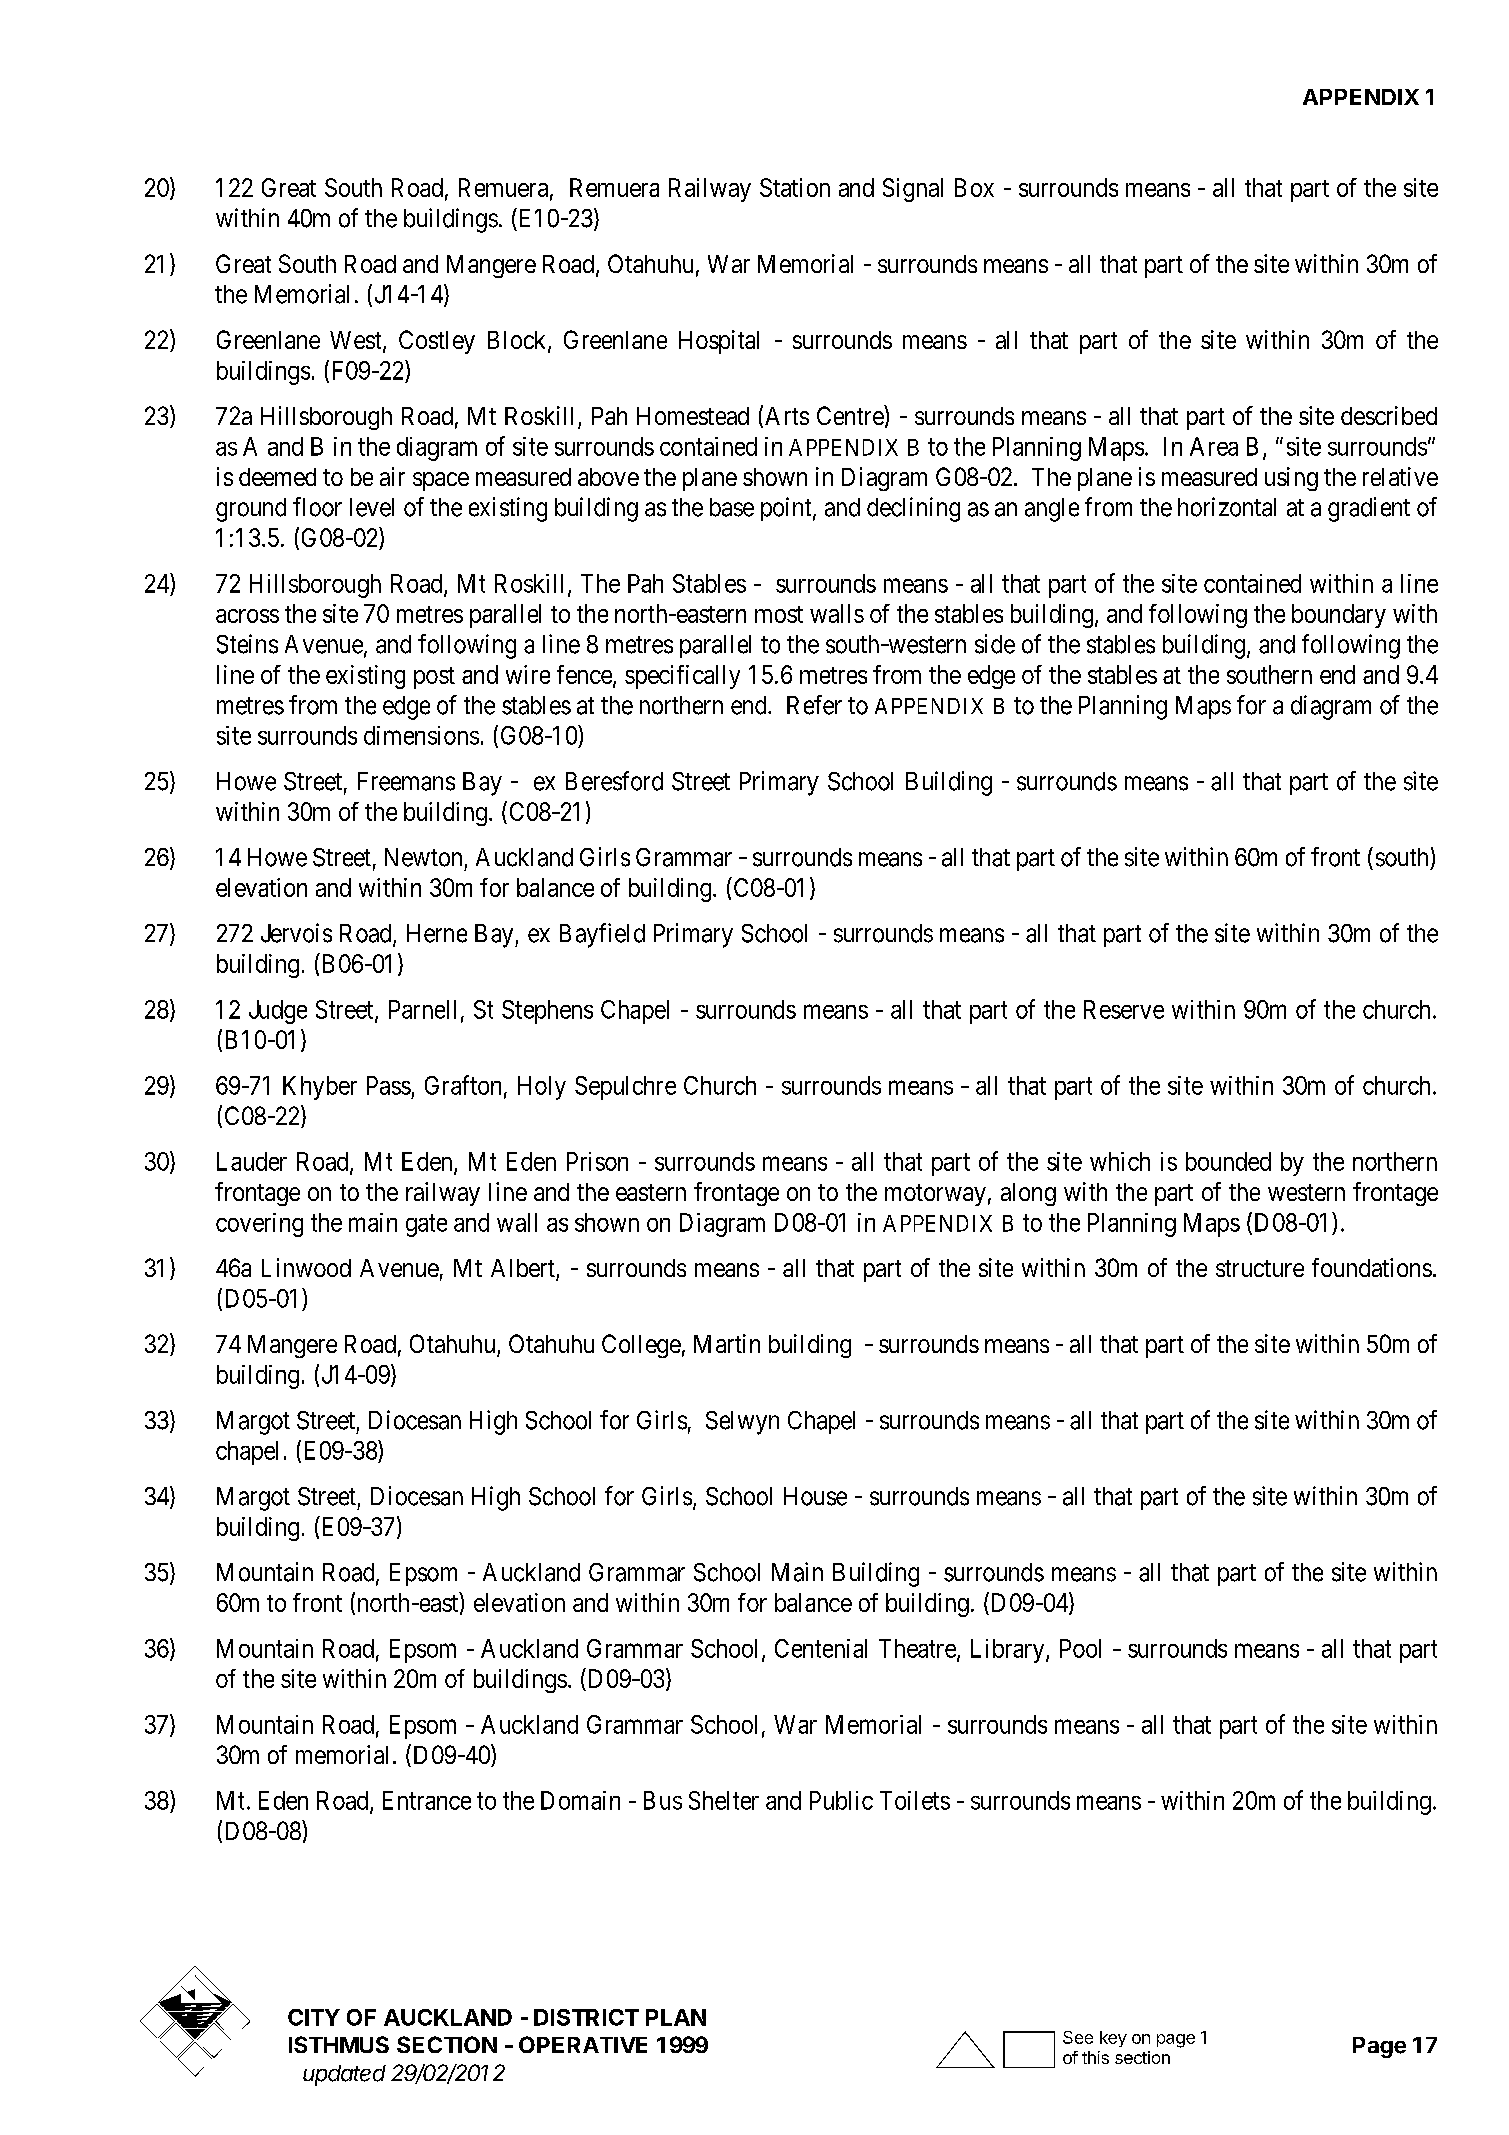 Image resolution: width=1509 pixels, height=2135 pixels. I want to click on Block, so click(518, 341).
